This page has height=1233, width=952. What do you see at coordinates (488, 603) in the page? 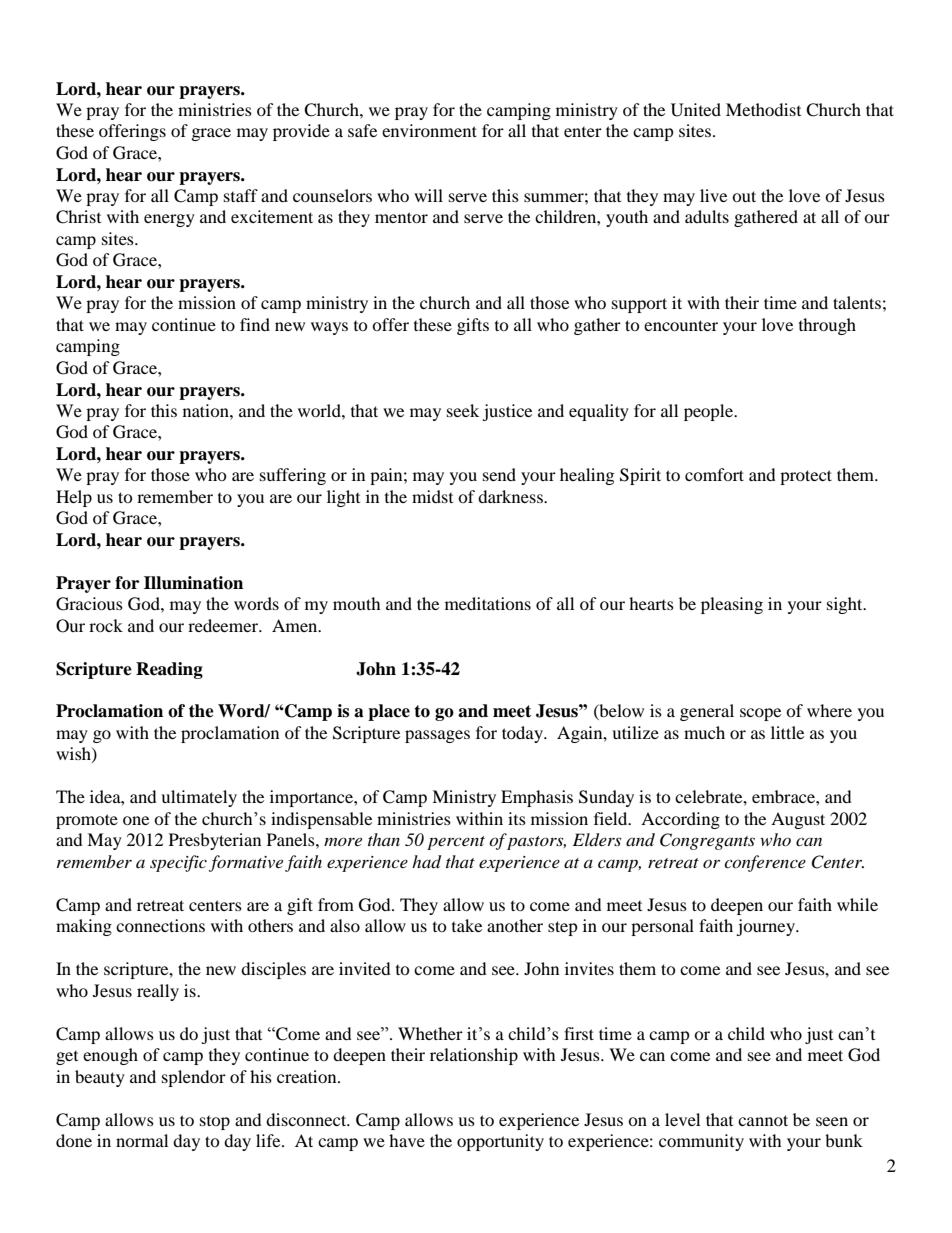
I see `meditations` at bounding box center [488, 603].
